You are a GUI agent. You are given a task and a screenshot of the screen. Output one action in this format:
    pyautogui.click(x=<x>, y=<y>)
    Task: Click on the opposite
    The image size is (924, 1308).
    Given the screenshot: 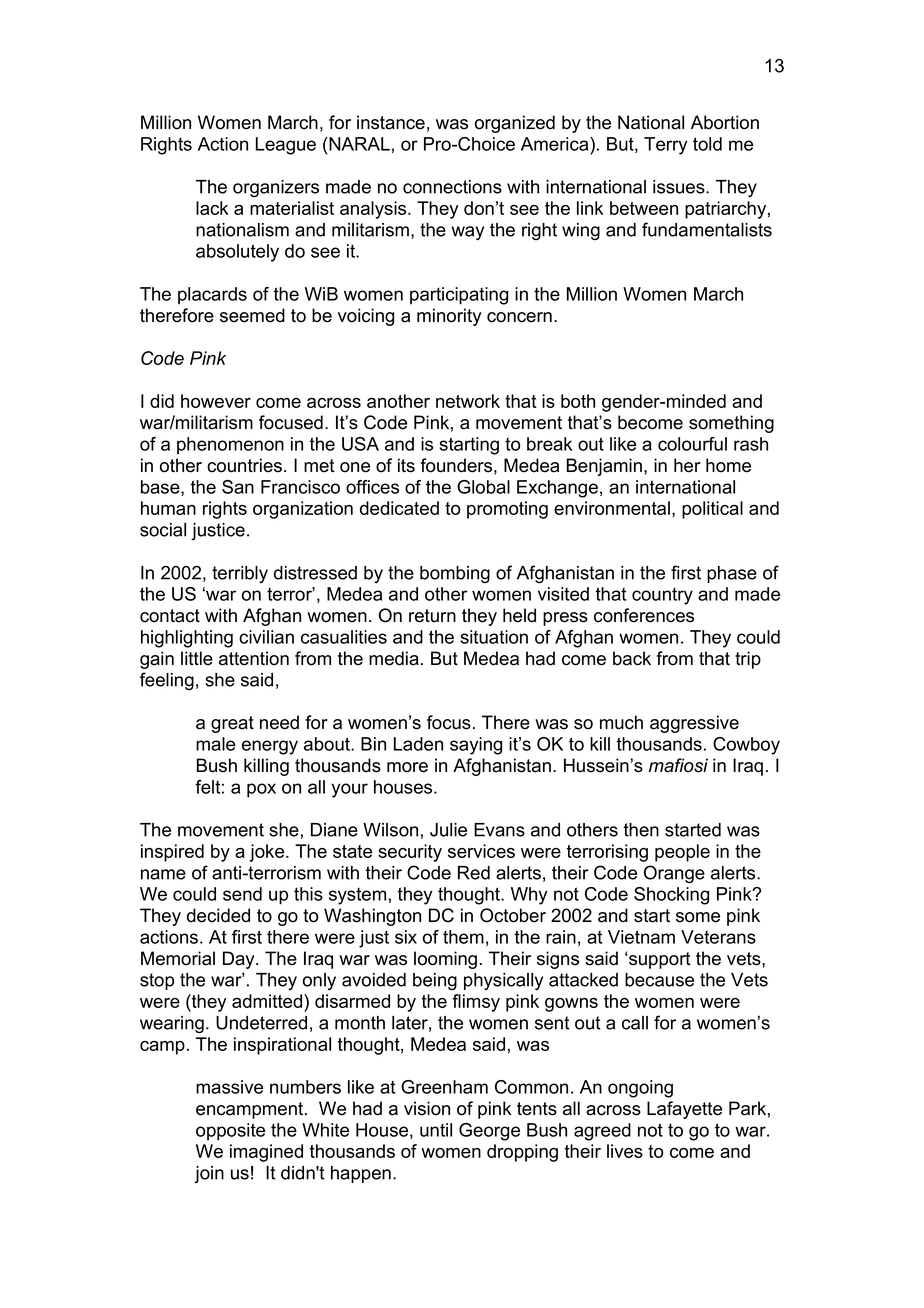 What is the action you would take?
    pyautogui.click(x=230, y=1132)
